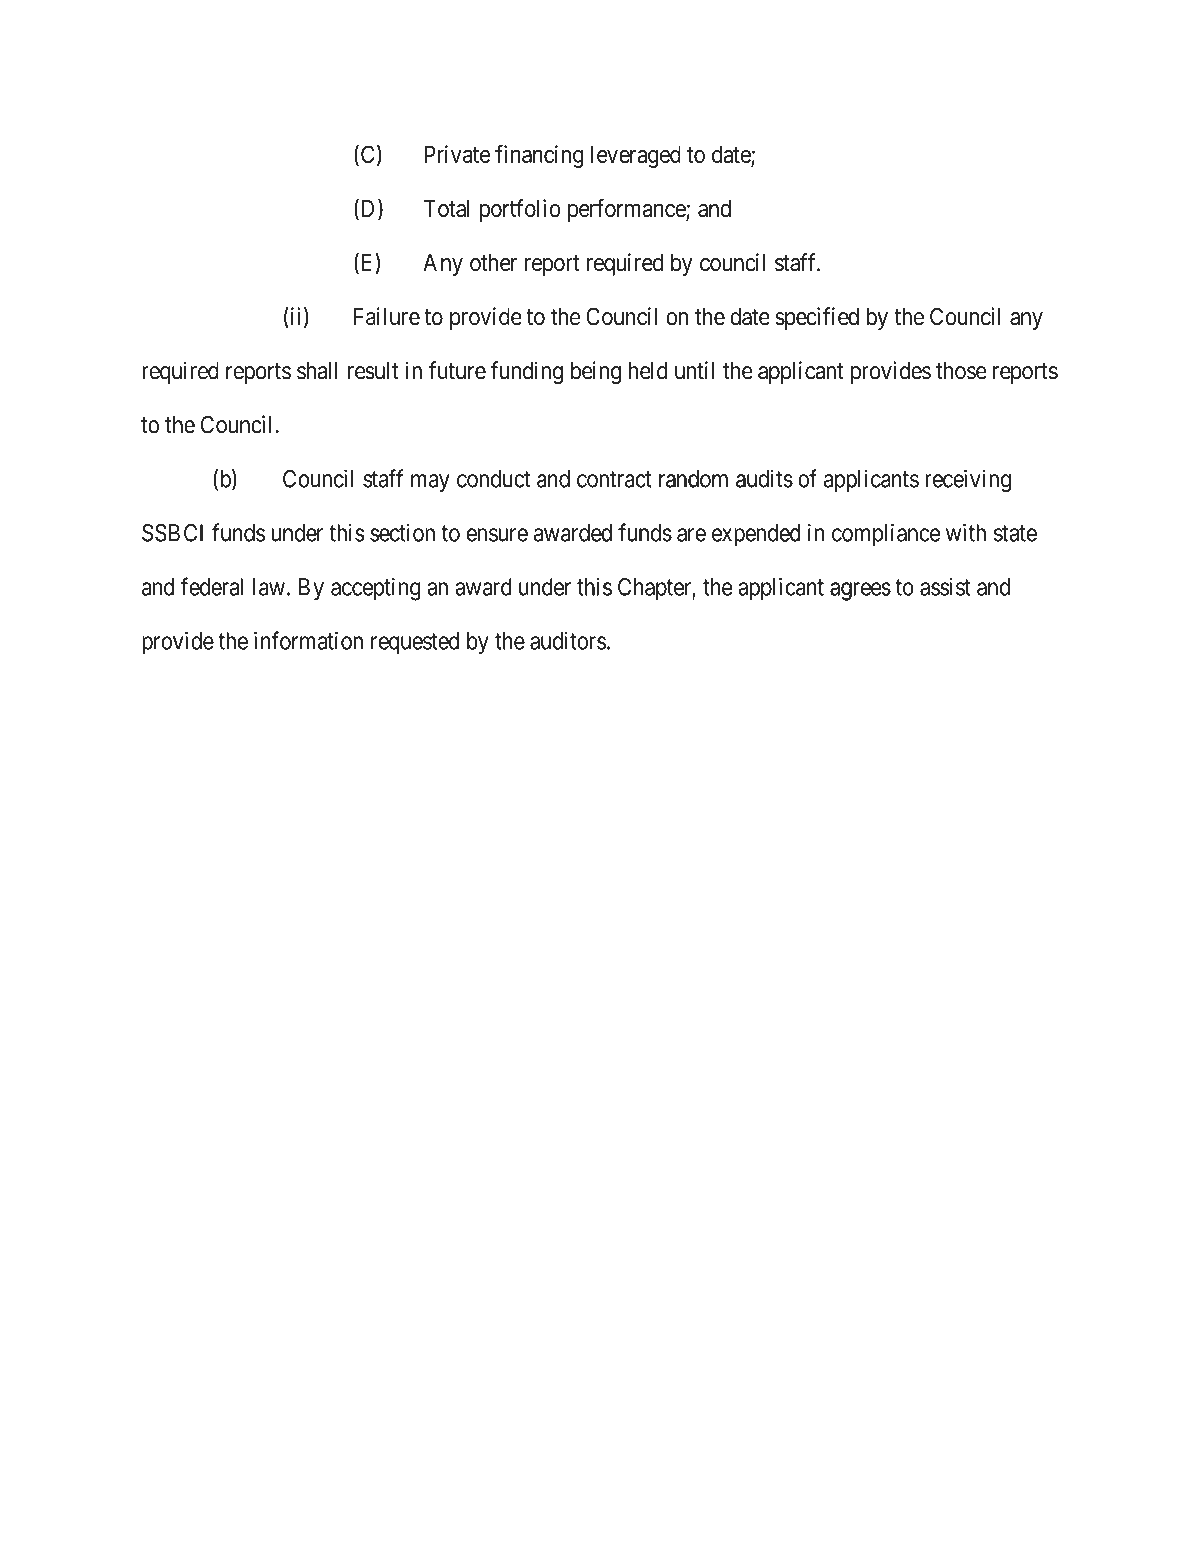 Image resolution: width=1198 pixels, height=1551 pixels. I want to click on leveraged, so click(636, 156).
